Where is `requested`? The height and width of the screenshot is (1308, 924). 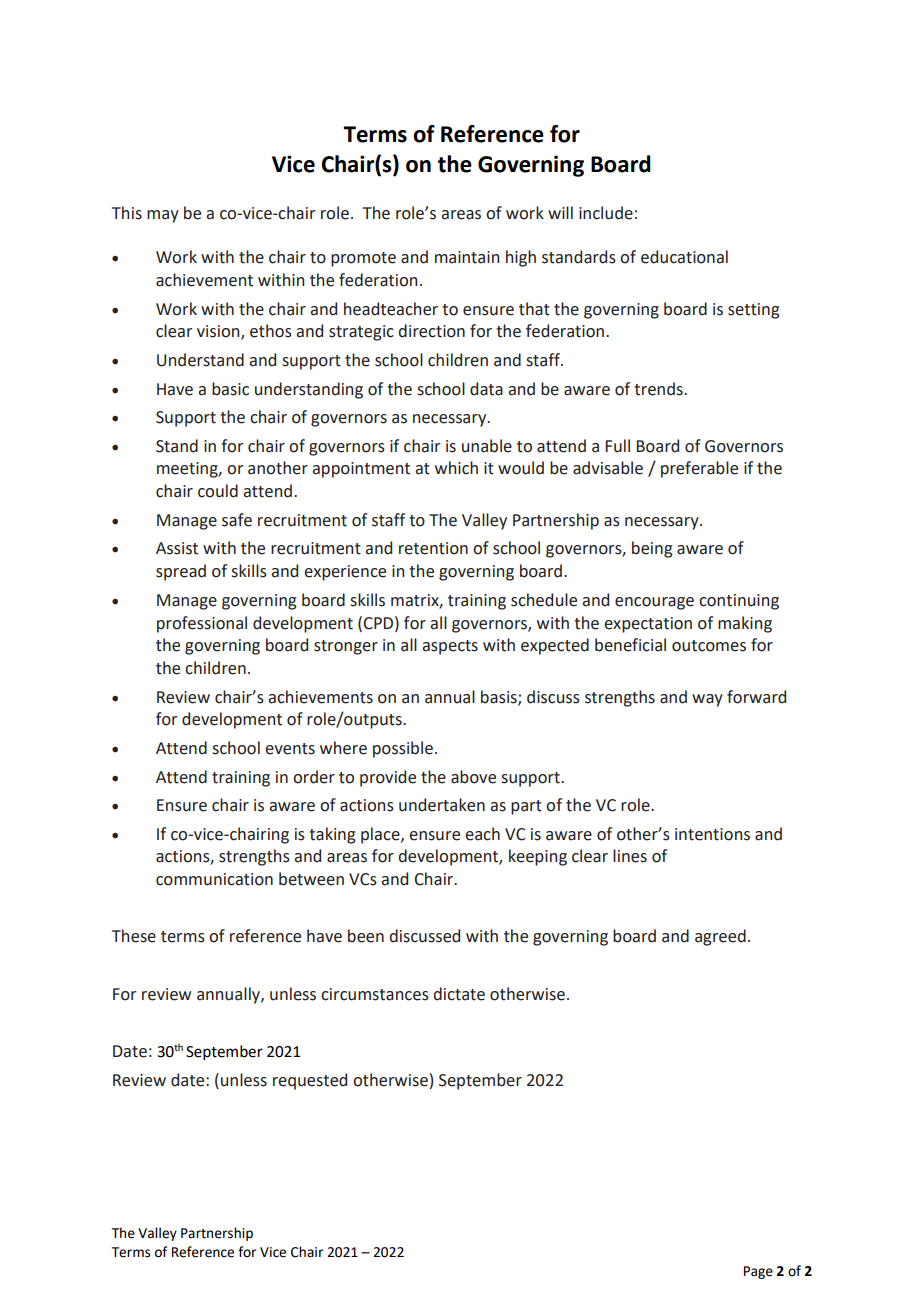 requested is located at coordinates (310, 1081).
